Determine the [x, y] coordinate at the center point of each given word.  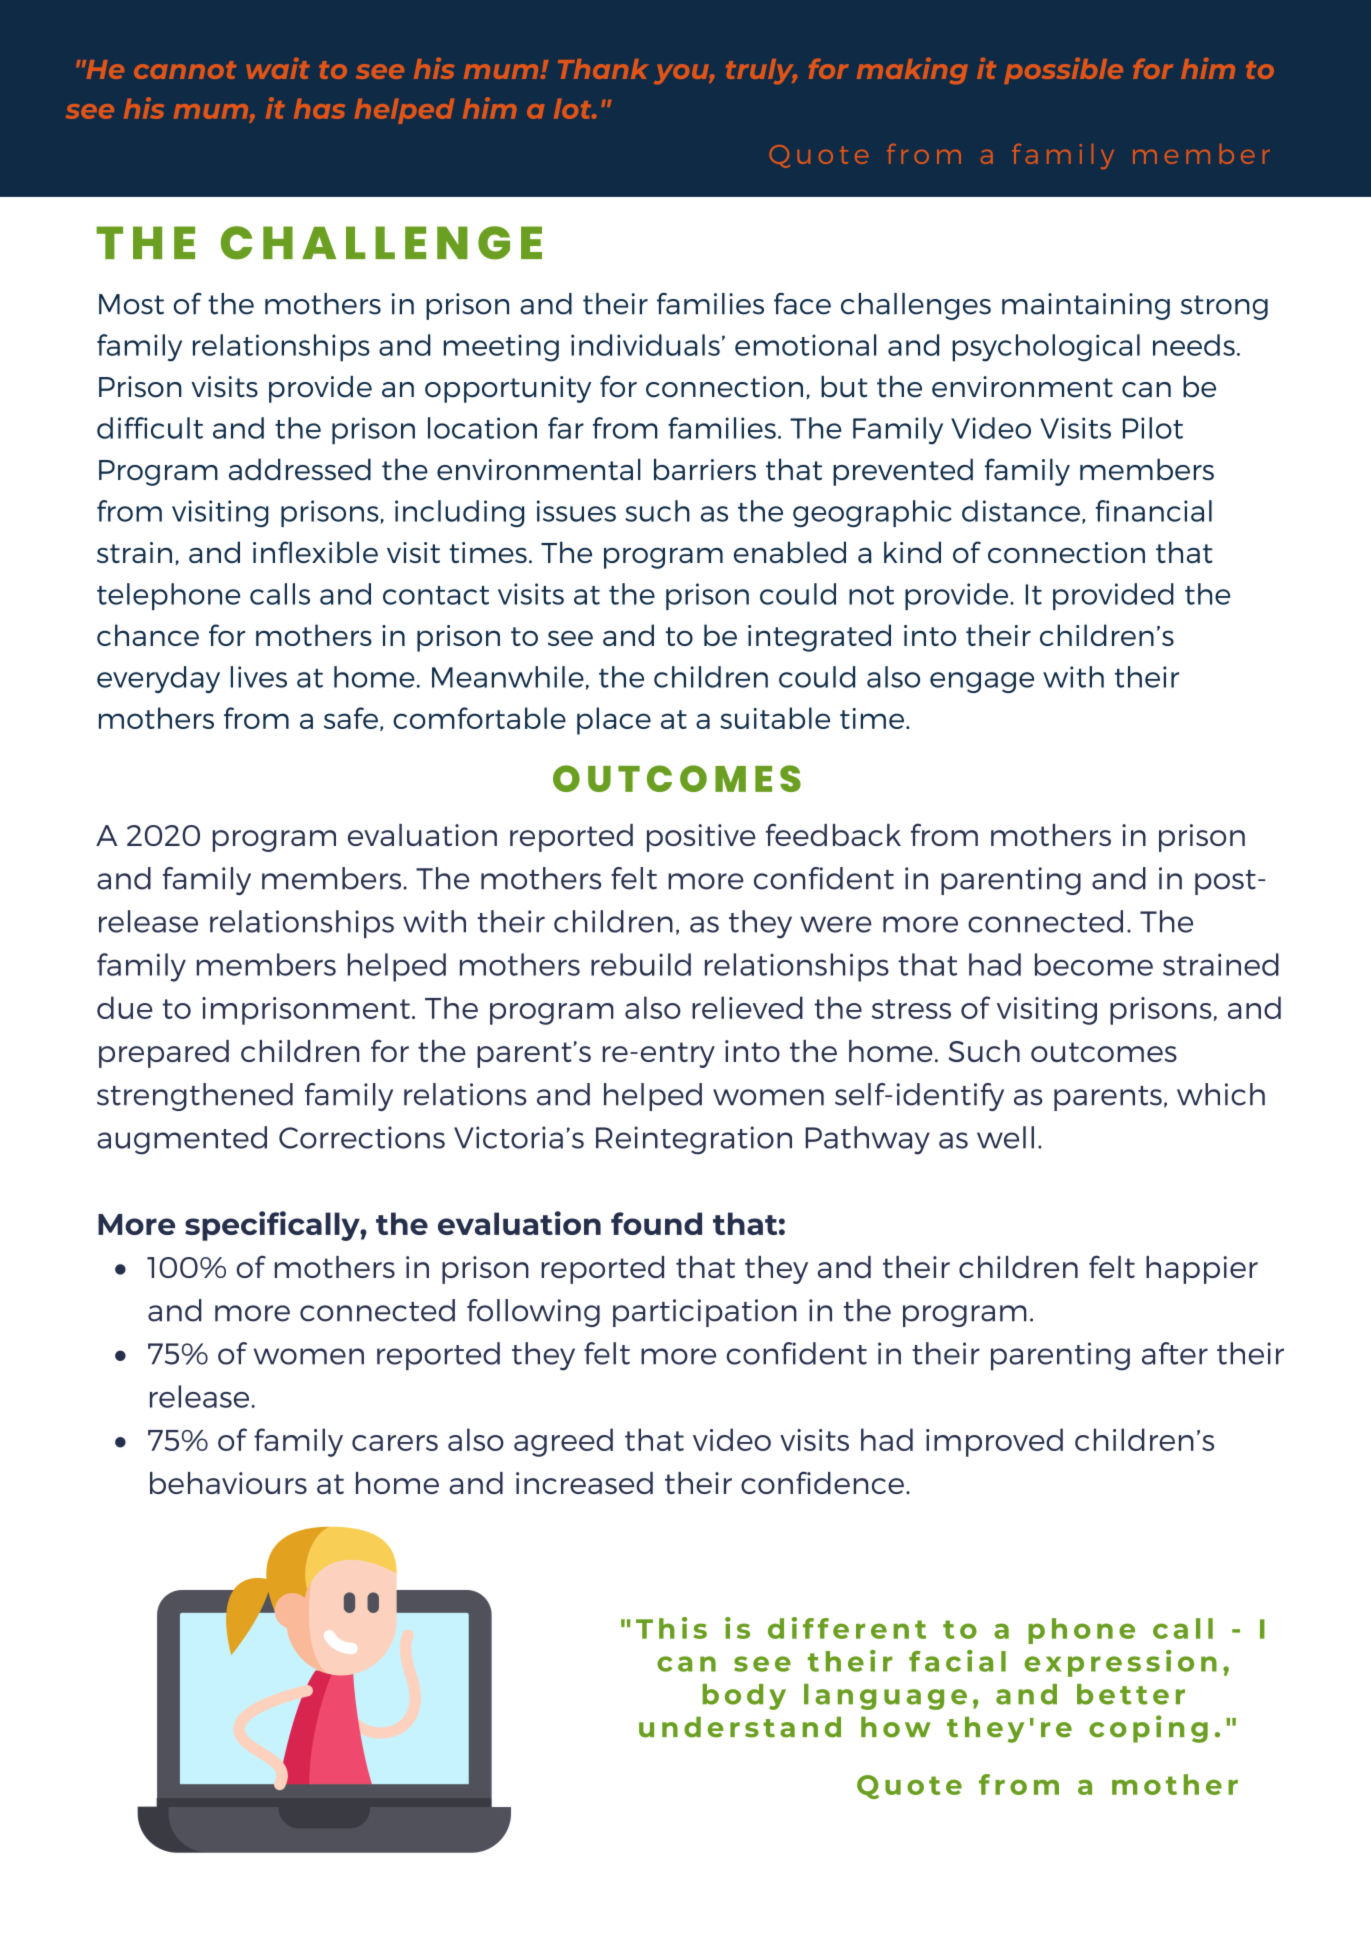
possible [1063, 71]
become [1094, 964]
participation [705, 1313]
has [319, 108]
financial [1154, 511]
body [744, 1697]
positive [701, 838]
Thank [603, 69]
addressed [300, 469]
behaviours [228, 1483]
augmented [182, 1140]
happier [1202, 1270]
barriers [705, 469]
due [125, 1007]
